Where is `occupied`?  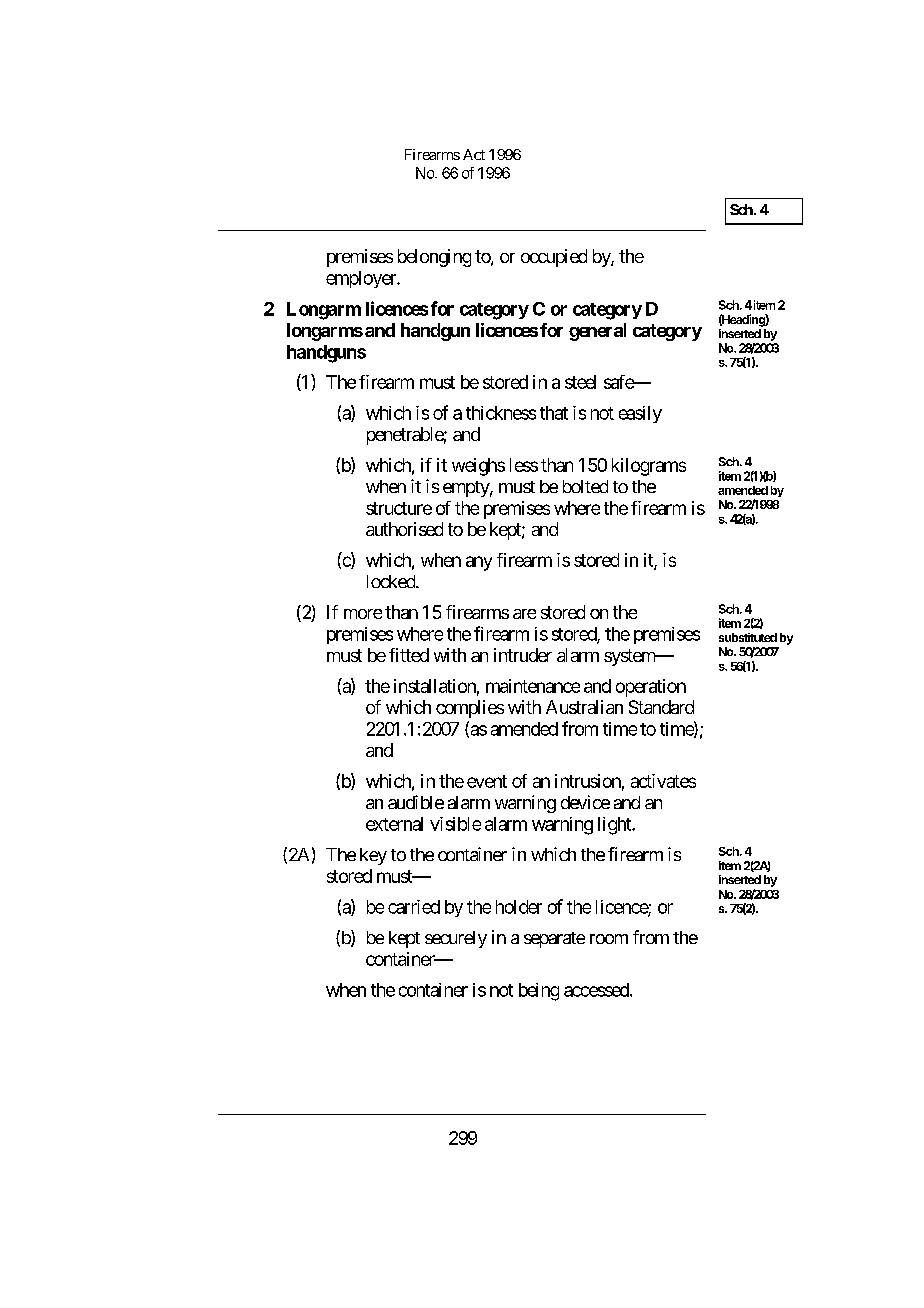 occupied is located at coordinates (554, 258).
